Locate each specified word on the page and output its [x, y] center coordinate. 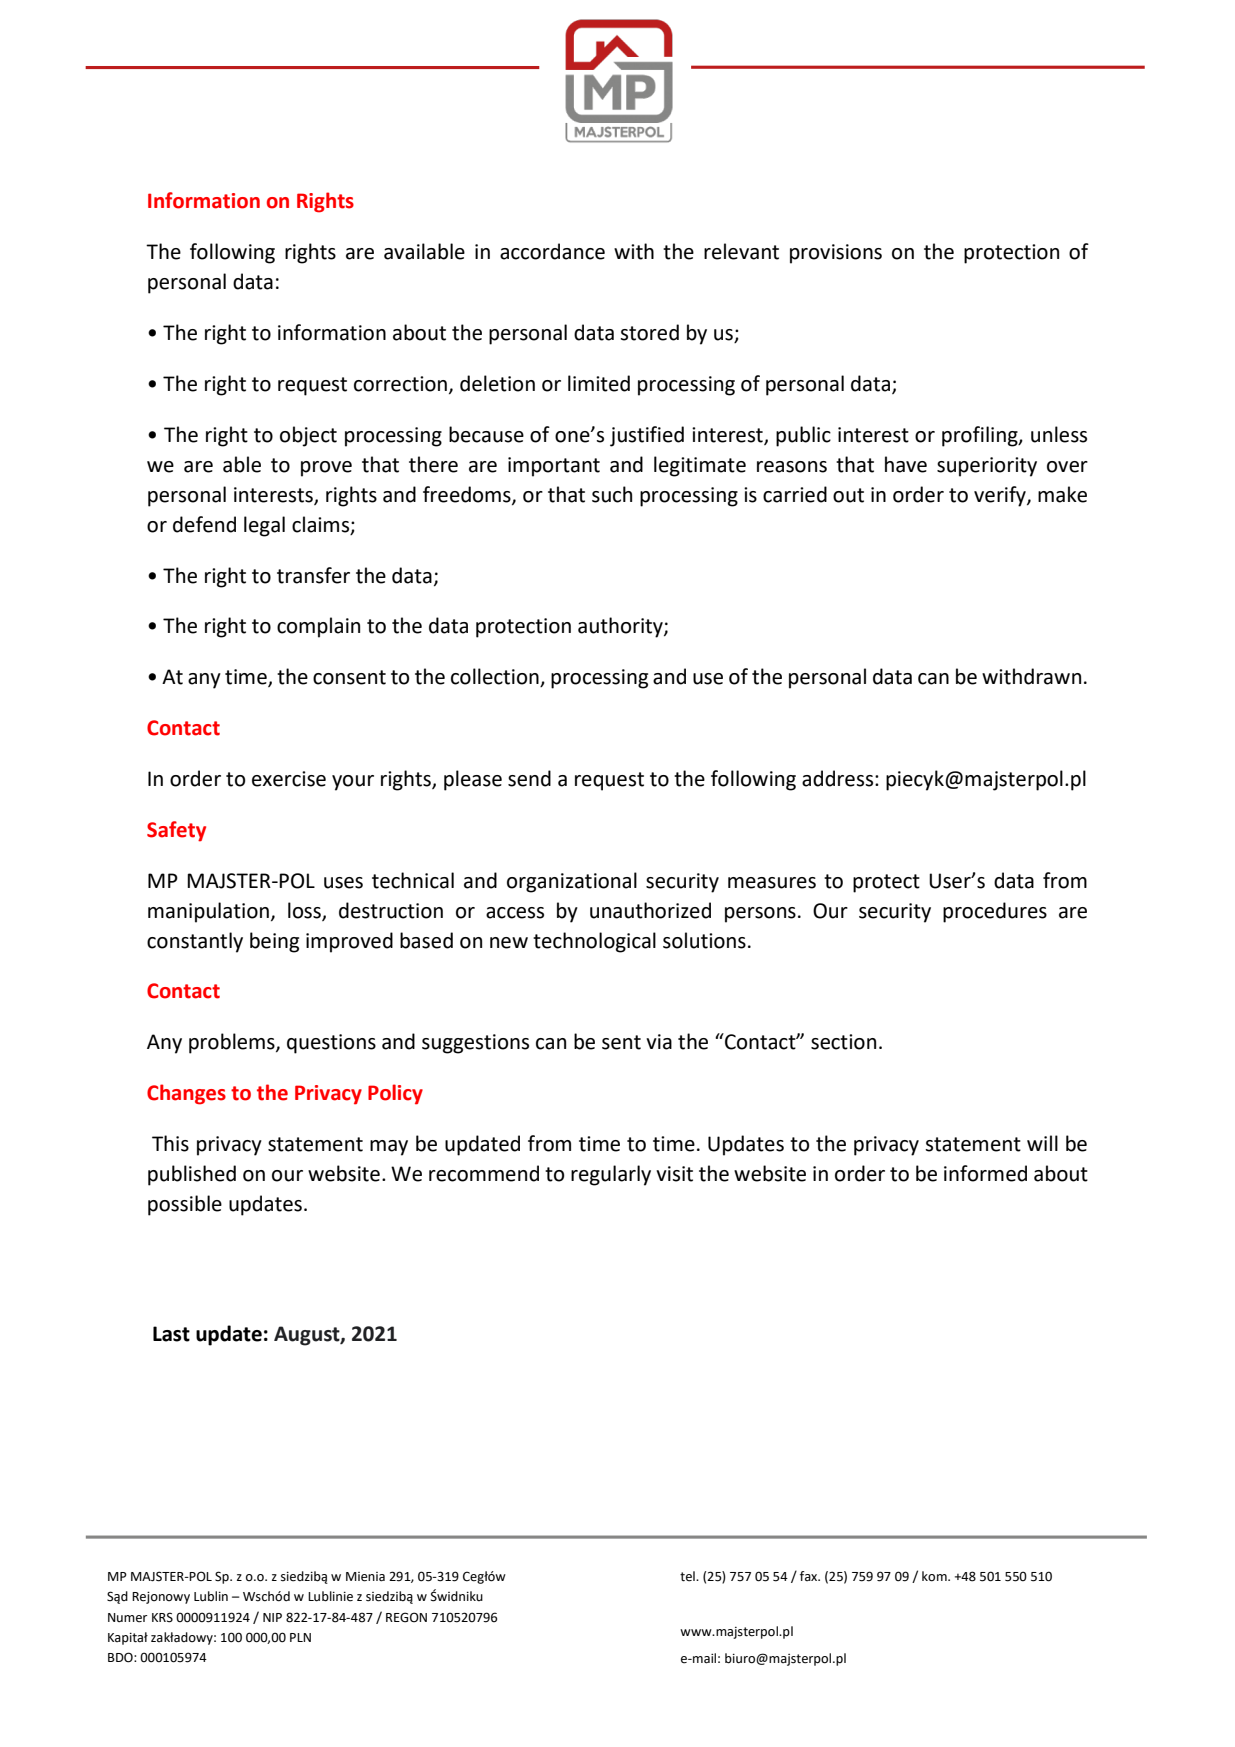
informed [985, 1173]
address [839, 778]
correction [400, 384]
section [843, 1042]
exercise [289, 779]
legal [264, 526]
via [659, 1042]
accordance [552, 251]
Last [171, 1334]
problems [233, 1043]
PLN [300, 1637]
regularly [611, 1175]
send [529, 778]
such [612, 494]
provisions [836, 254]
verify [1001, 496]
